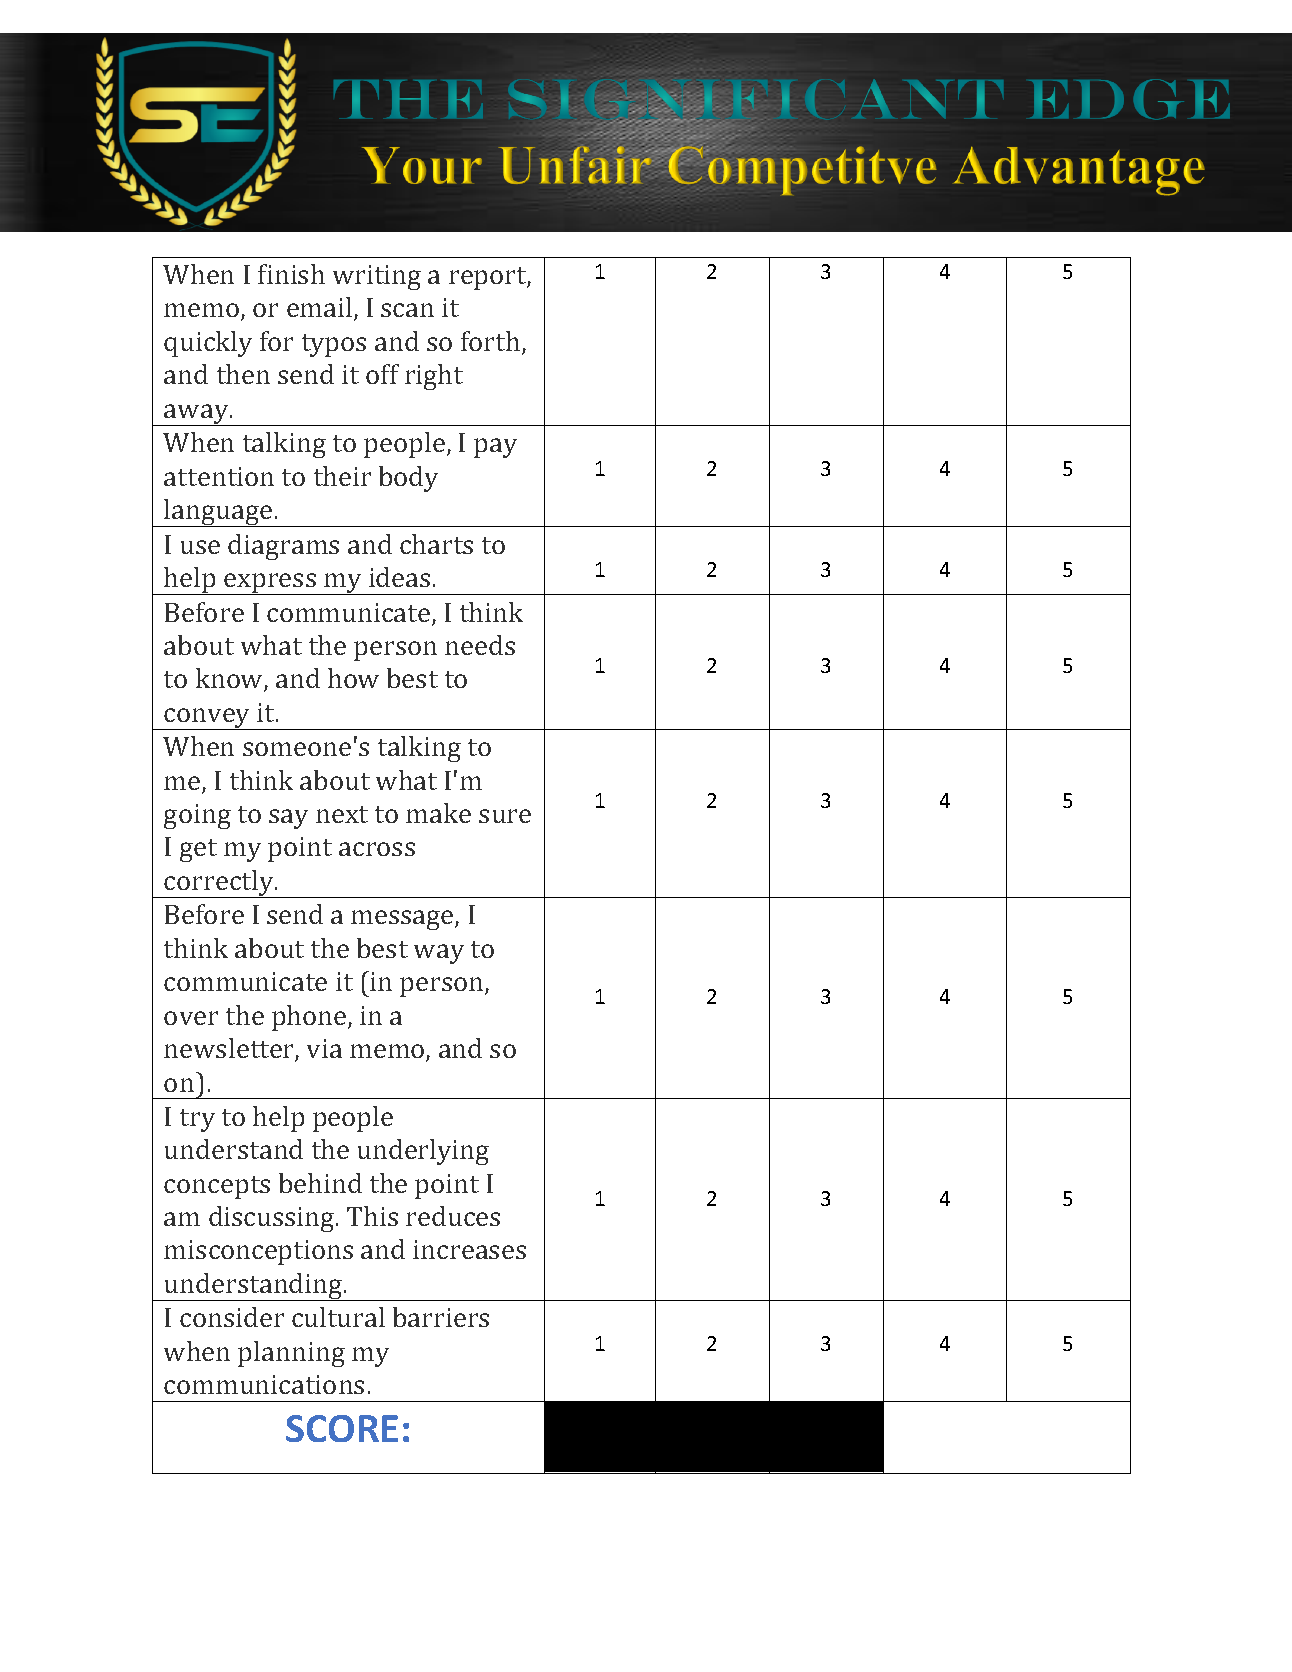 This image has height=1672, width=1292. I want to click on needs, so click(480, 645).
